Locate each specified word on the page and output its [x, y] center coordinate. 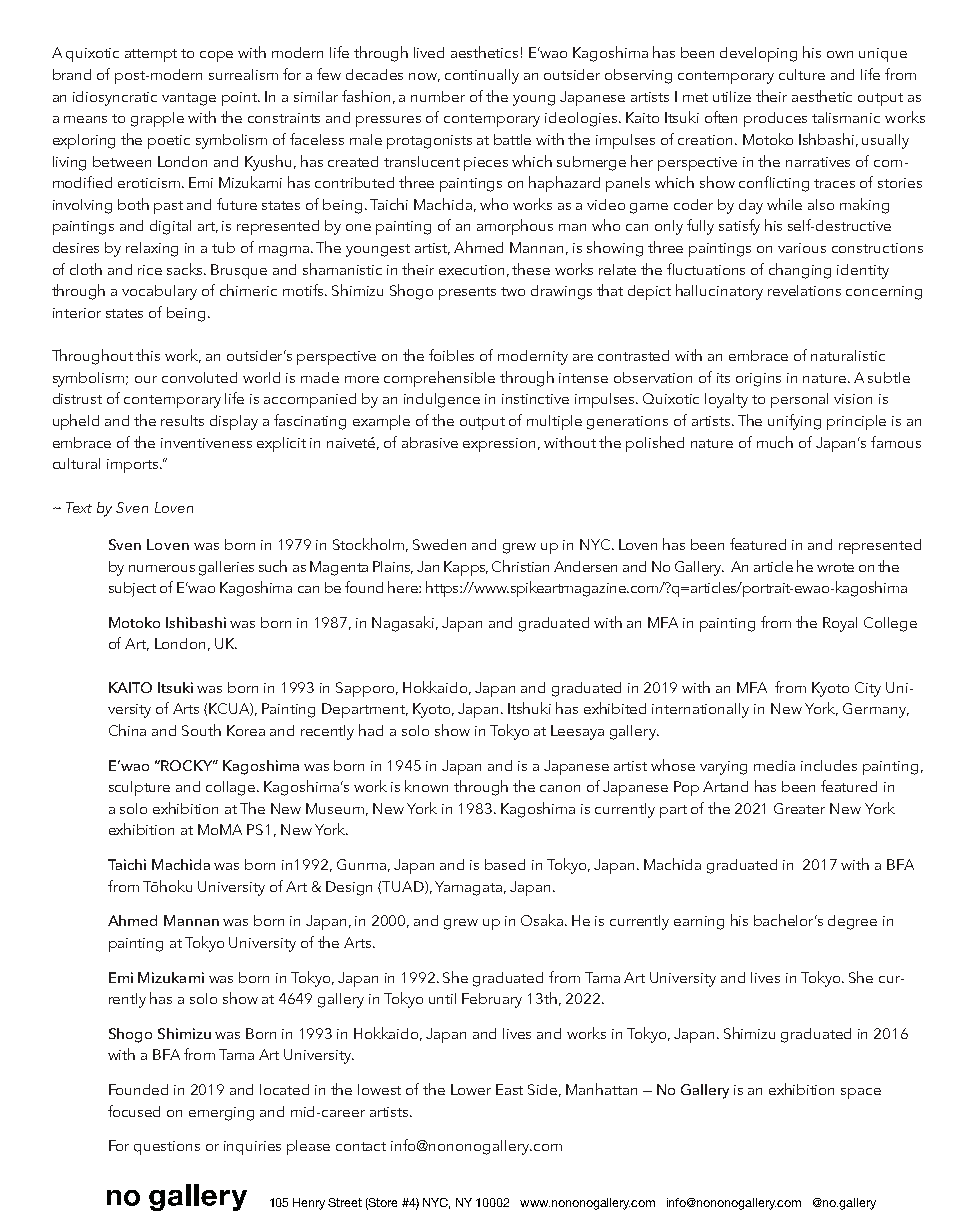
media [774, 765]
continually [482, 76]
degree [852, 922]
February [492, 1000]
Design [349, 888]
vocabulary [159, 292]
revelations [804, 290]
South [201, 730]
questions [167, 1148]
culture [802, 74]
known [426, 786]
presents [467, 293]
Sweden [439, 544]
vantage [189, 99]
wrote [835, 567]
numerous [162, 568]
